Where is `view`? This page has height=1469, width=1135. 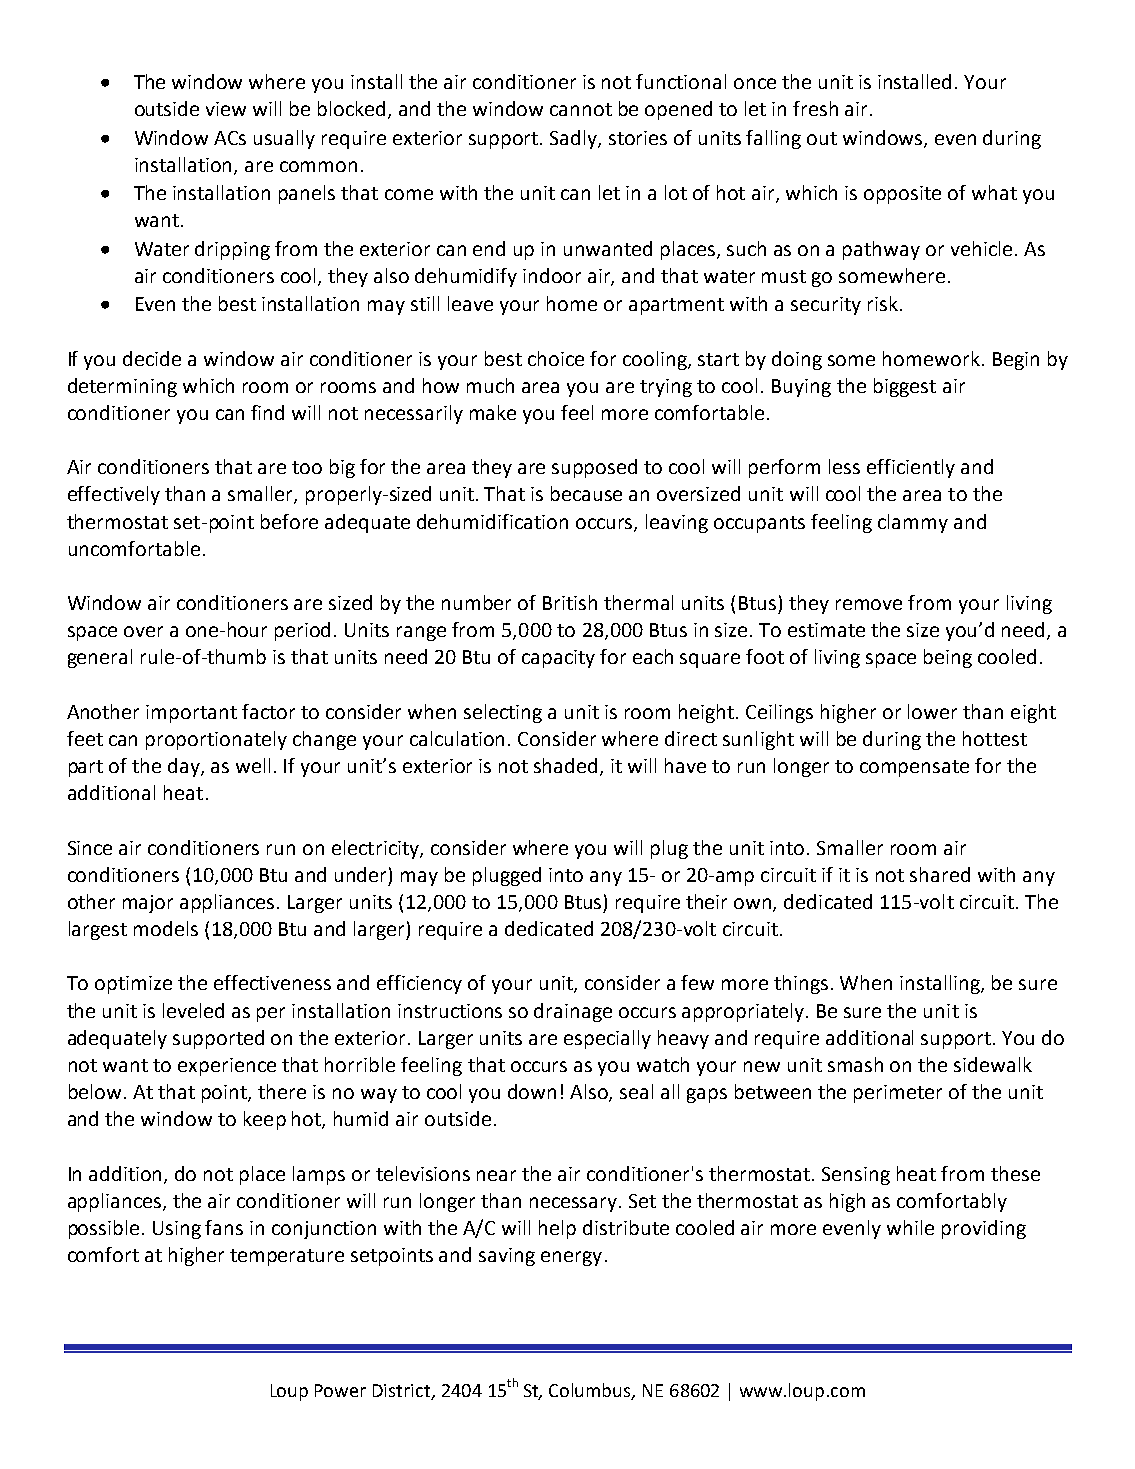
view is located at coordinates (226, 109).
